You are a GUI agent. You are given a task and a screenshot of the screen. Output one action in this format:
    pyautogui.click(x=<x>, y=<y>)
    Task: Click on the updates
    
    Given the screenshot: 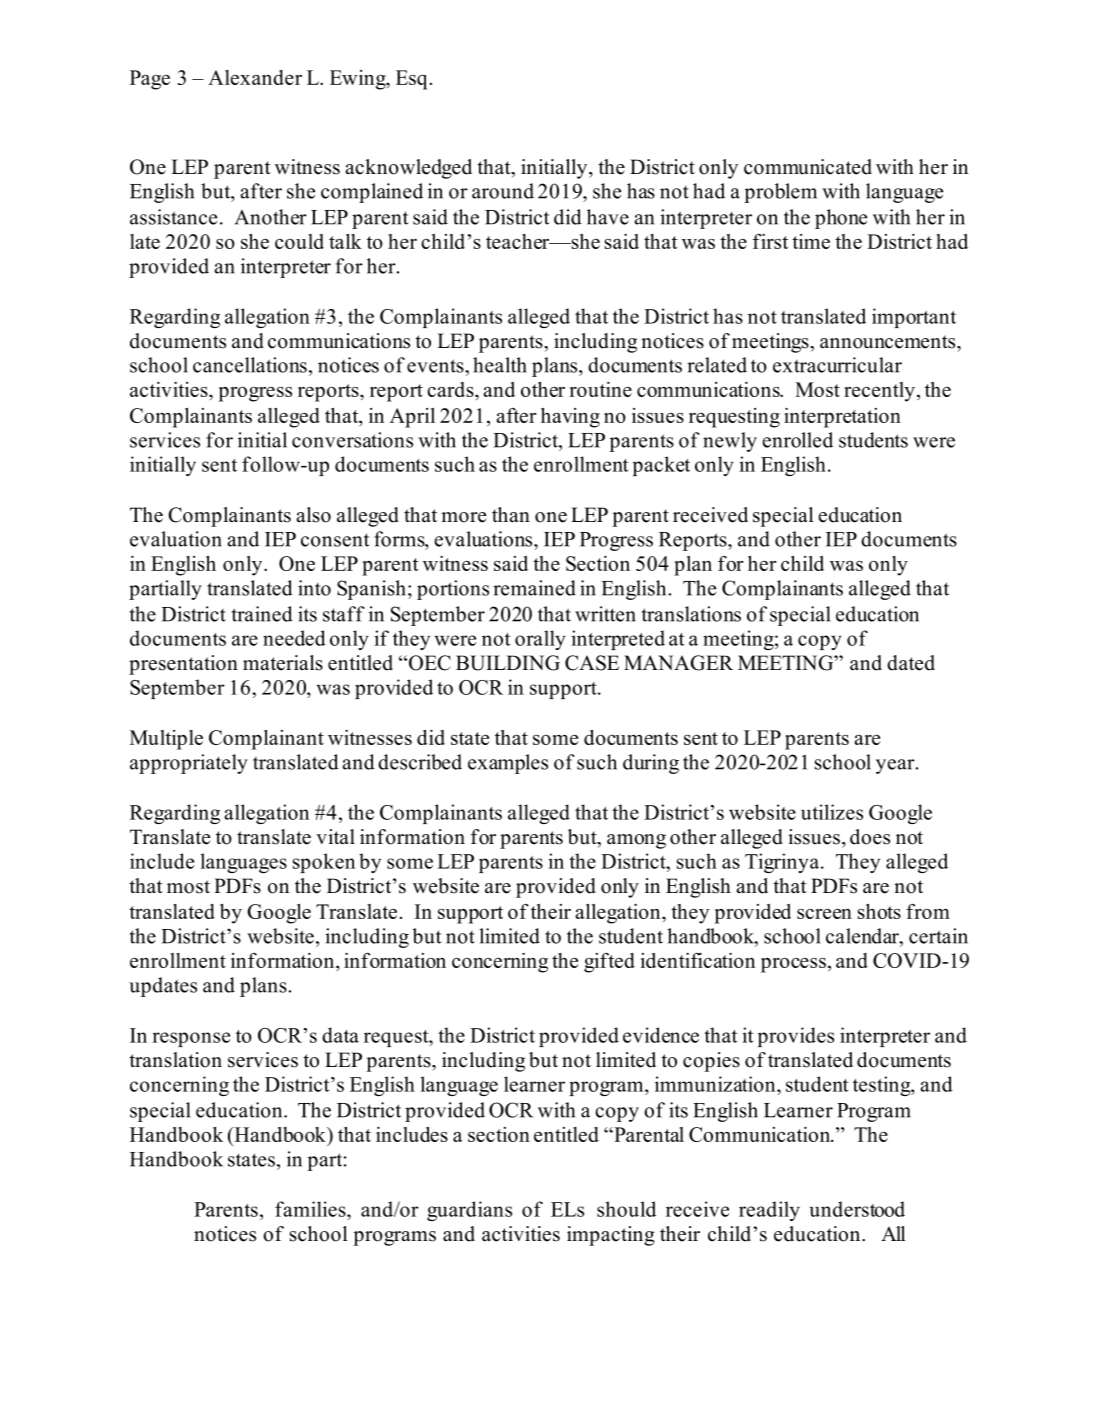 What is the action you would take?
    pyautogui.click(x=163, y=987)
